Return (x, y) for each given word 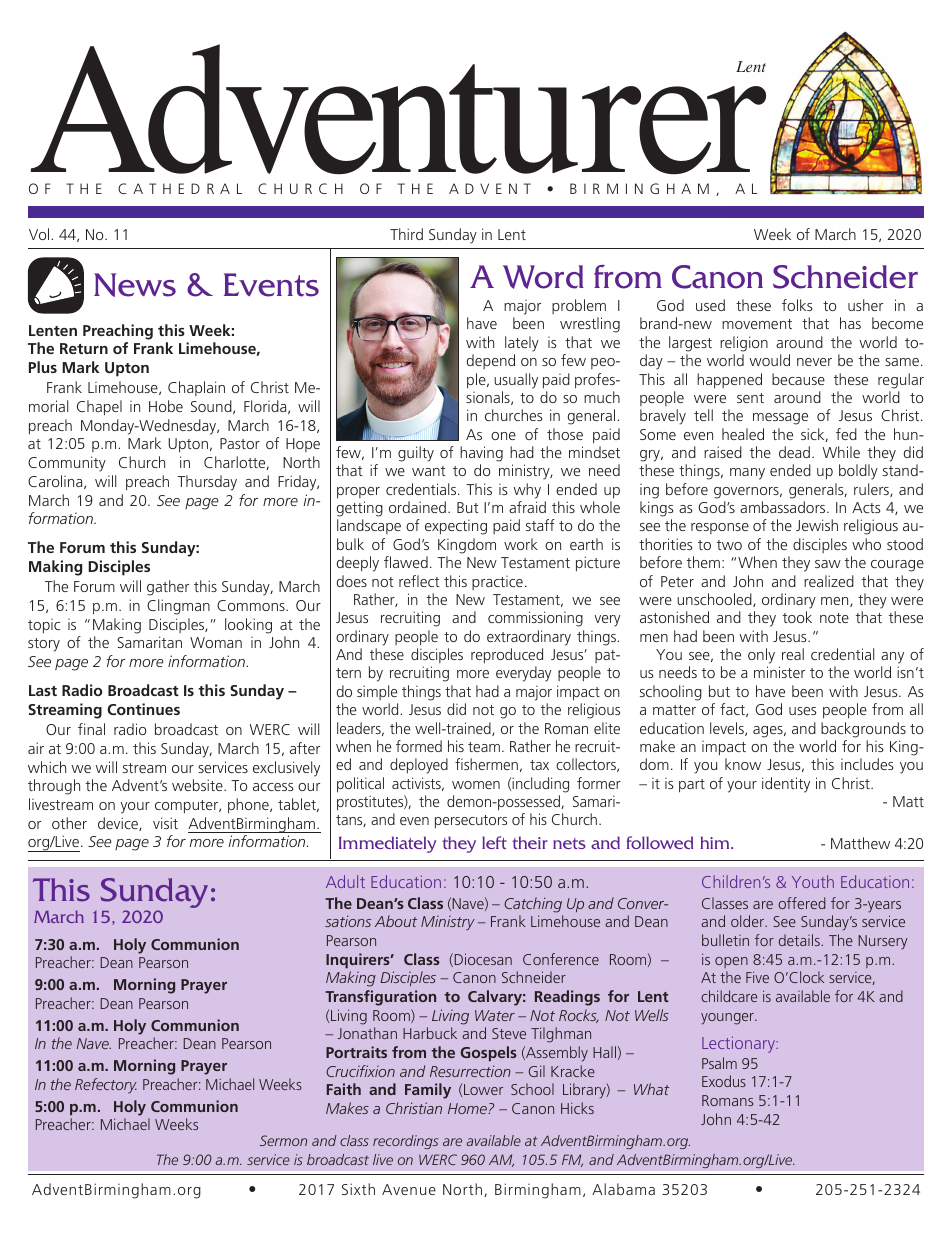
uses (802, 711)
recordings (405, 1142)
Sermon (283, 1140)
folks (797, 305)
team (484, 747)
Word (543, 277)
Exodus (724, 1081)
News (135, 285)
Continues (143, 709)
